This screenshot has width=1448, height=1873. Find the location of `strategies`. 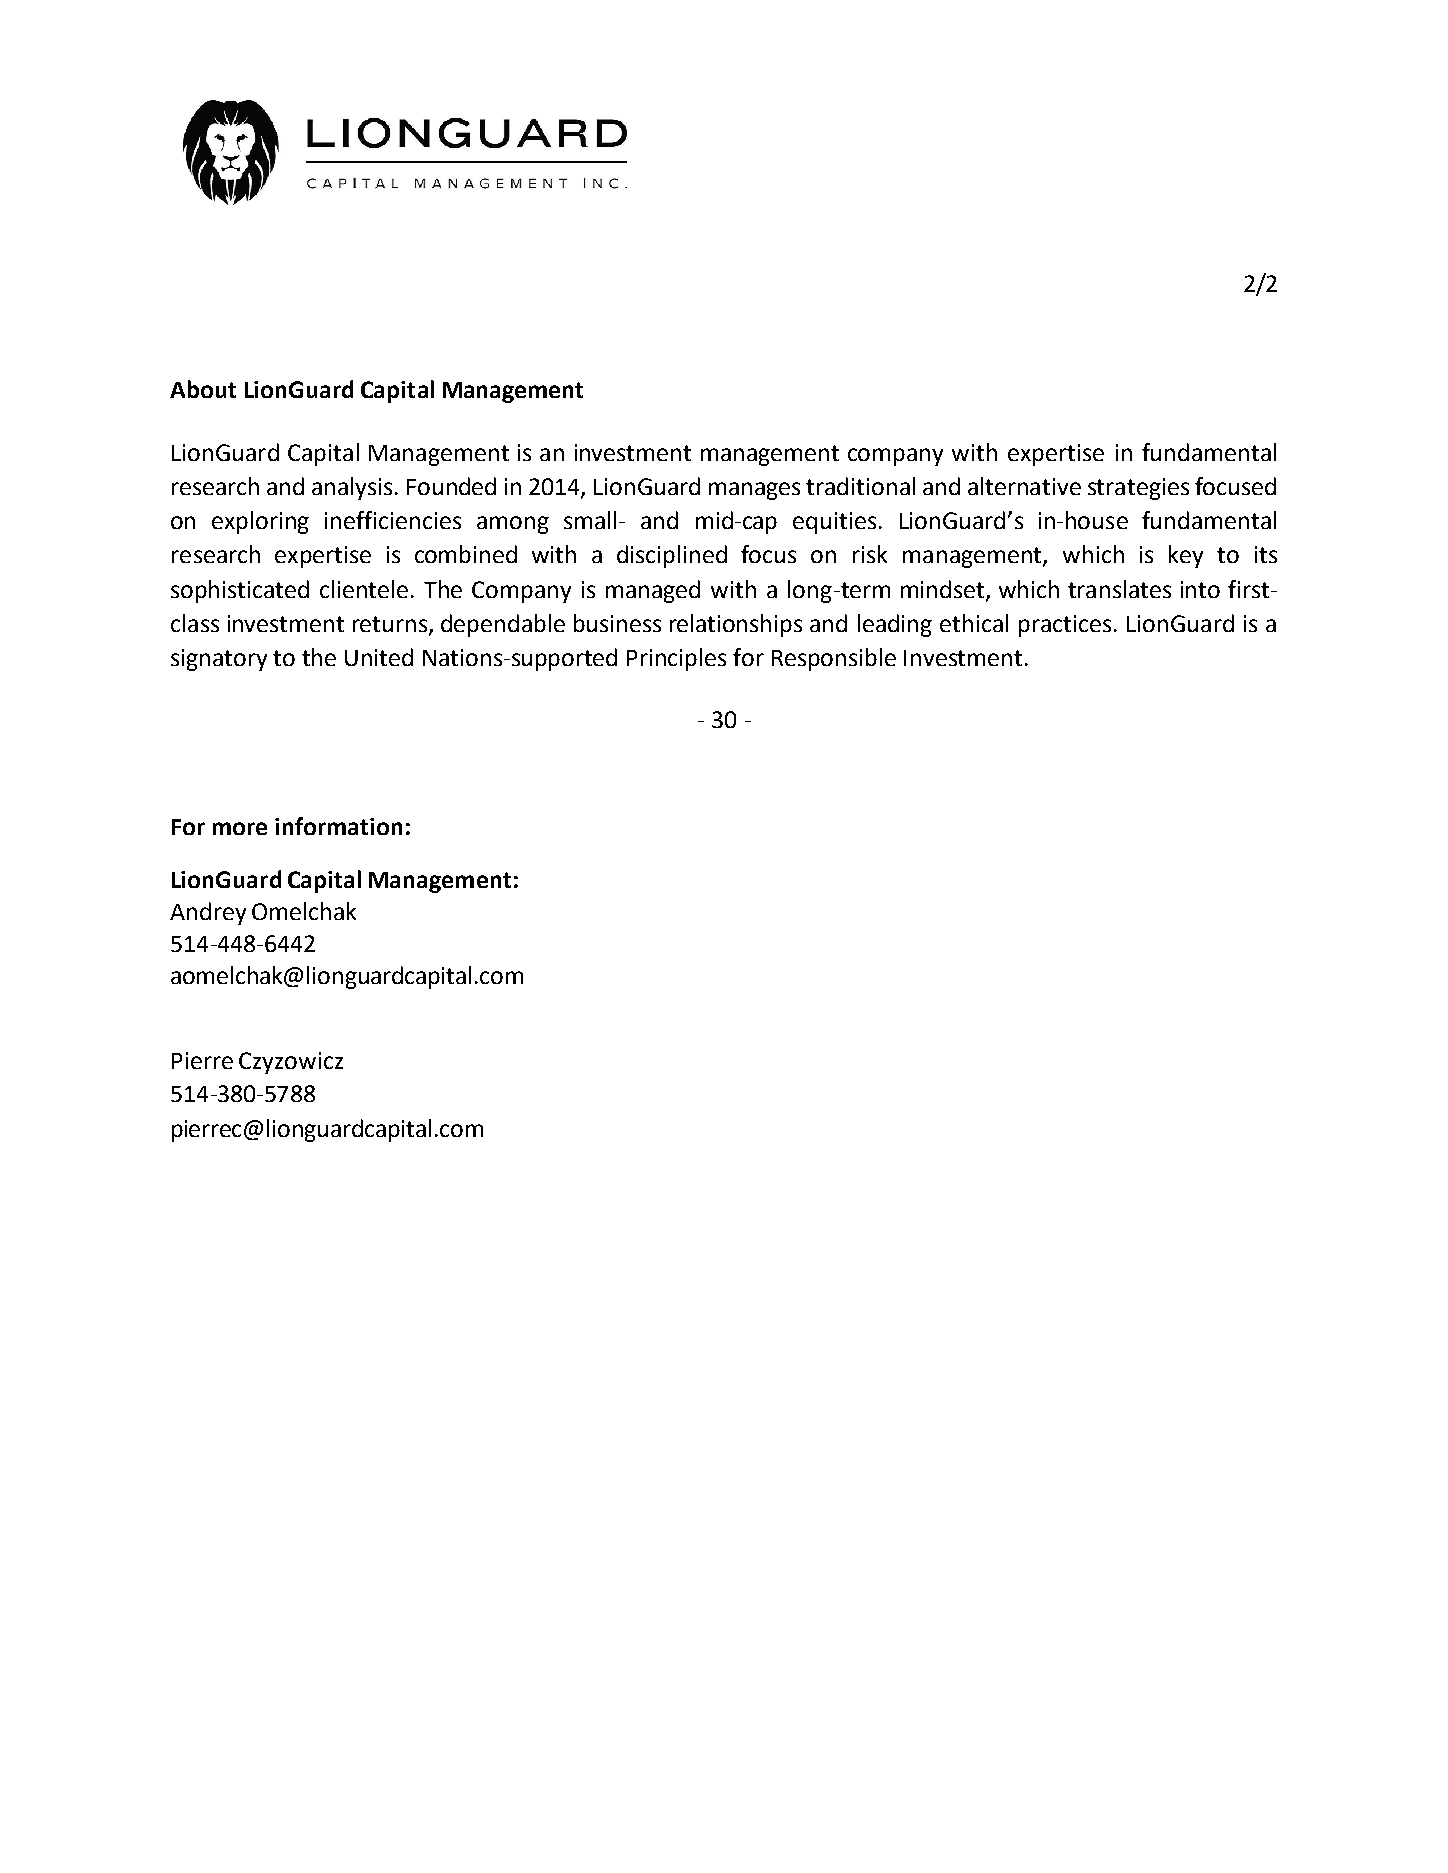

strategies is located at coordinates (1138, 489).
